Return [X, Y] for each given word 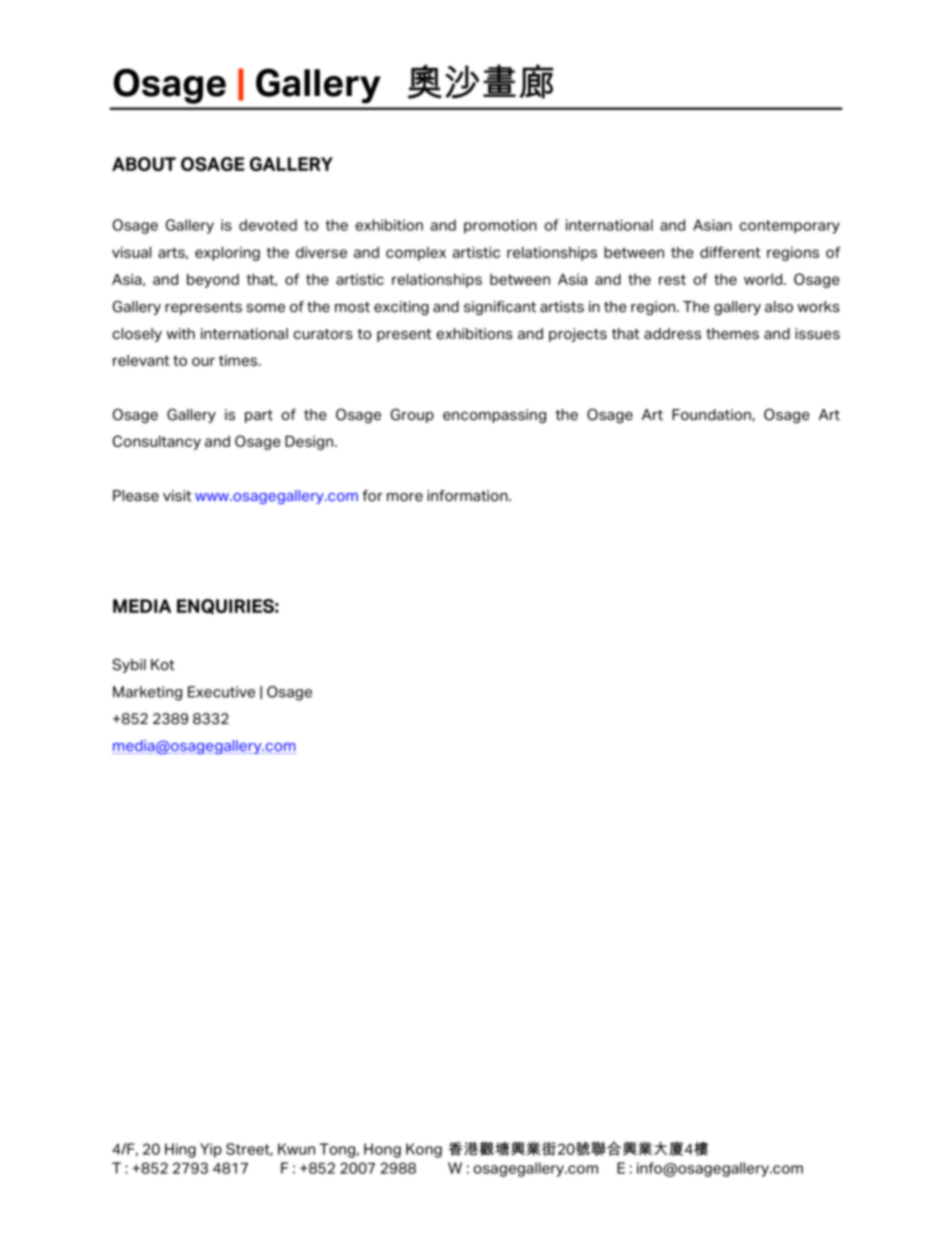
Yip [211, 1150]
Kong [424, 1150]
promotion [500, 226]
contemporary [789, 227]
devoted [268, 225]
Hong [382, 1150]
